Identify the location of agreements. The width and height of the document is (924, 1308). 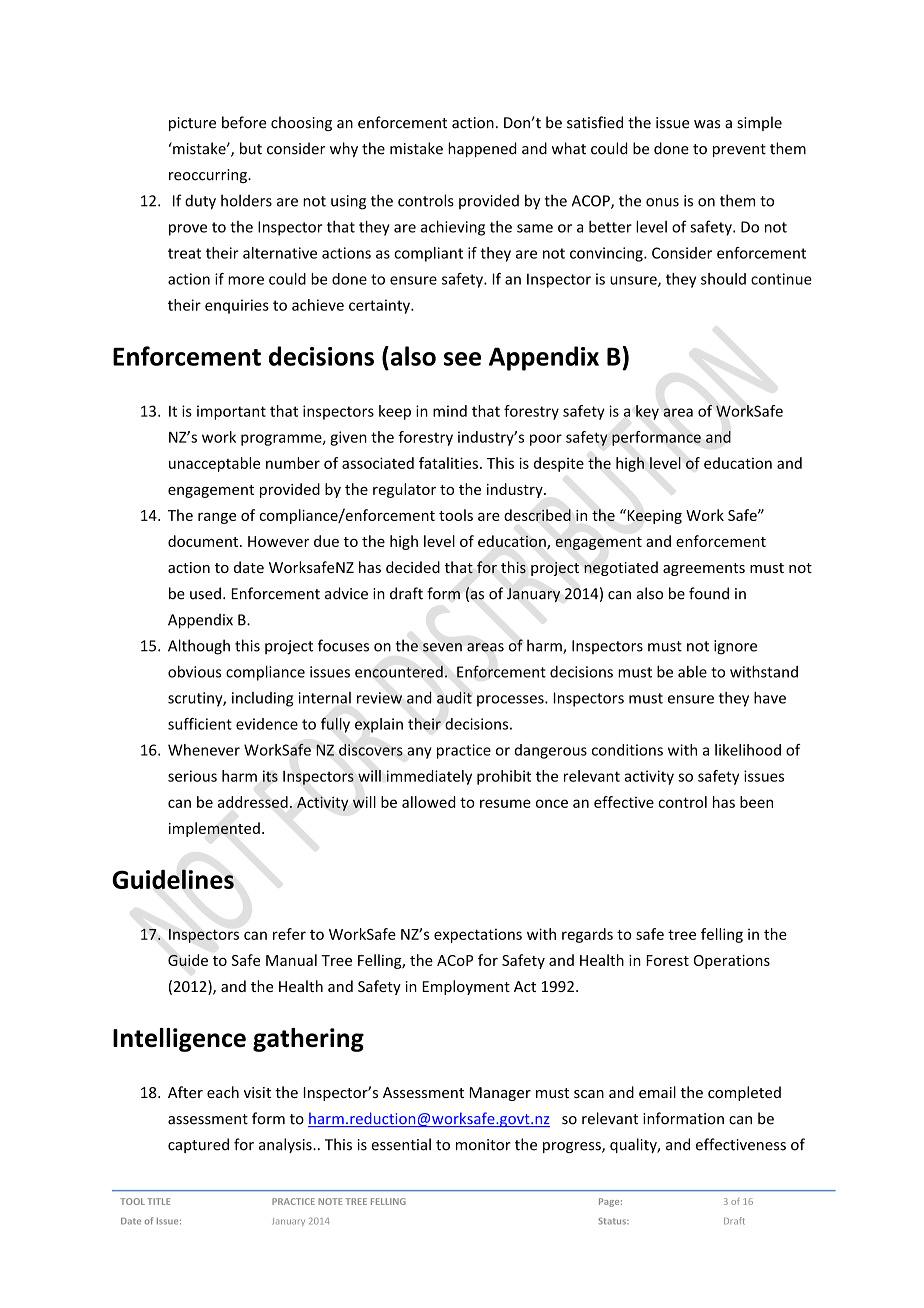
(704, 569).
